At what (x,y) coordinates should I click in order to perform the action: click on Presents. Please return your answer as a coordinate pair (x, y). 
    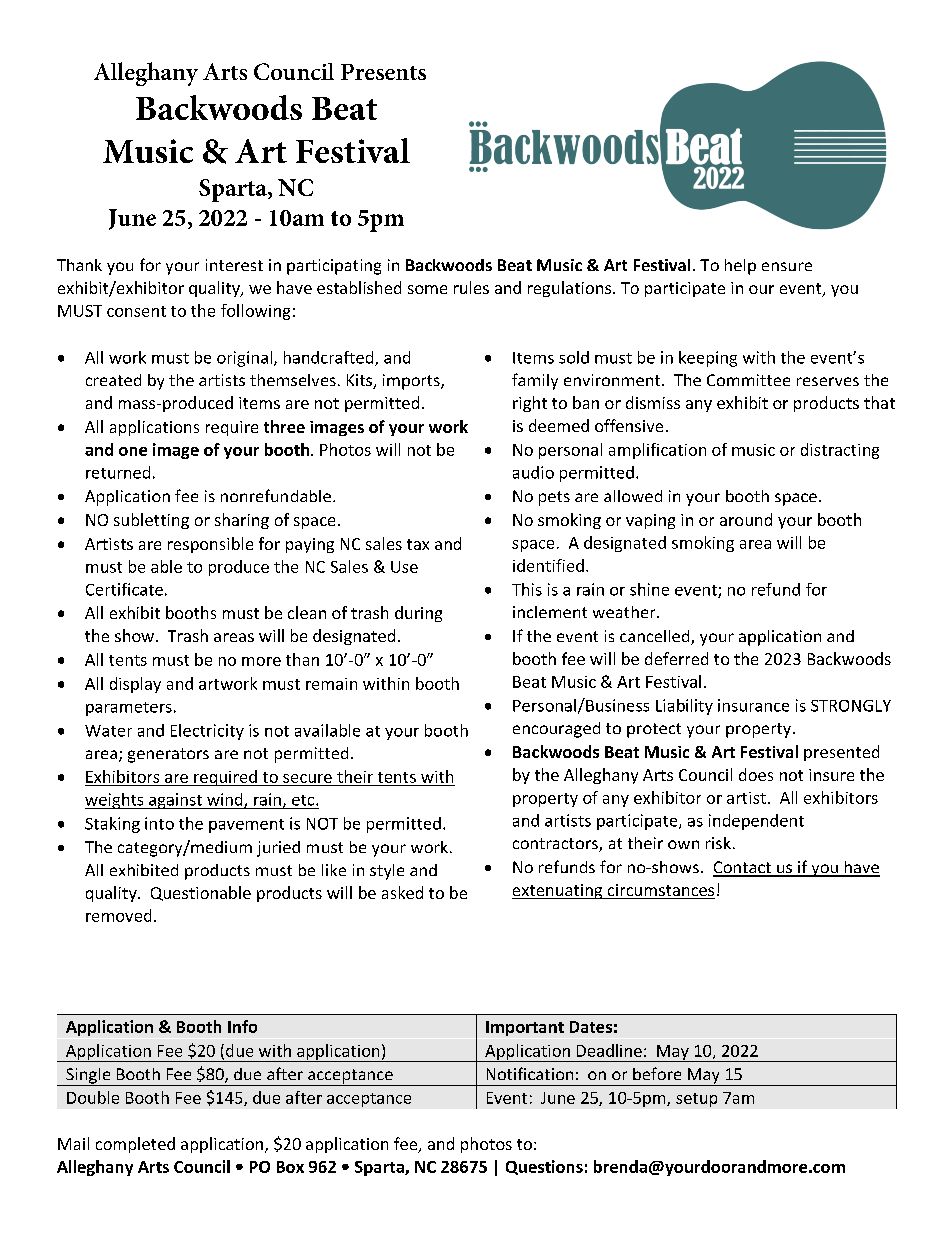
    Looking at the image, I should click on (383, 72).
